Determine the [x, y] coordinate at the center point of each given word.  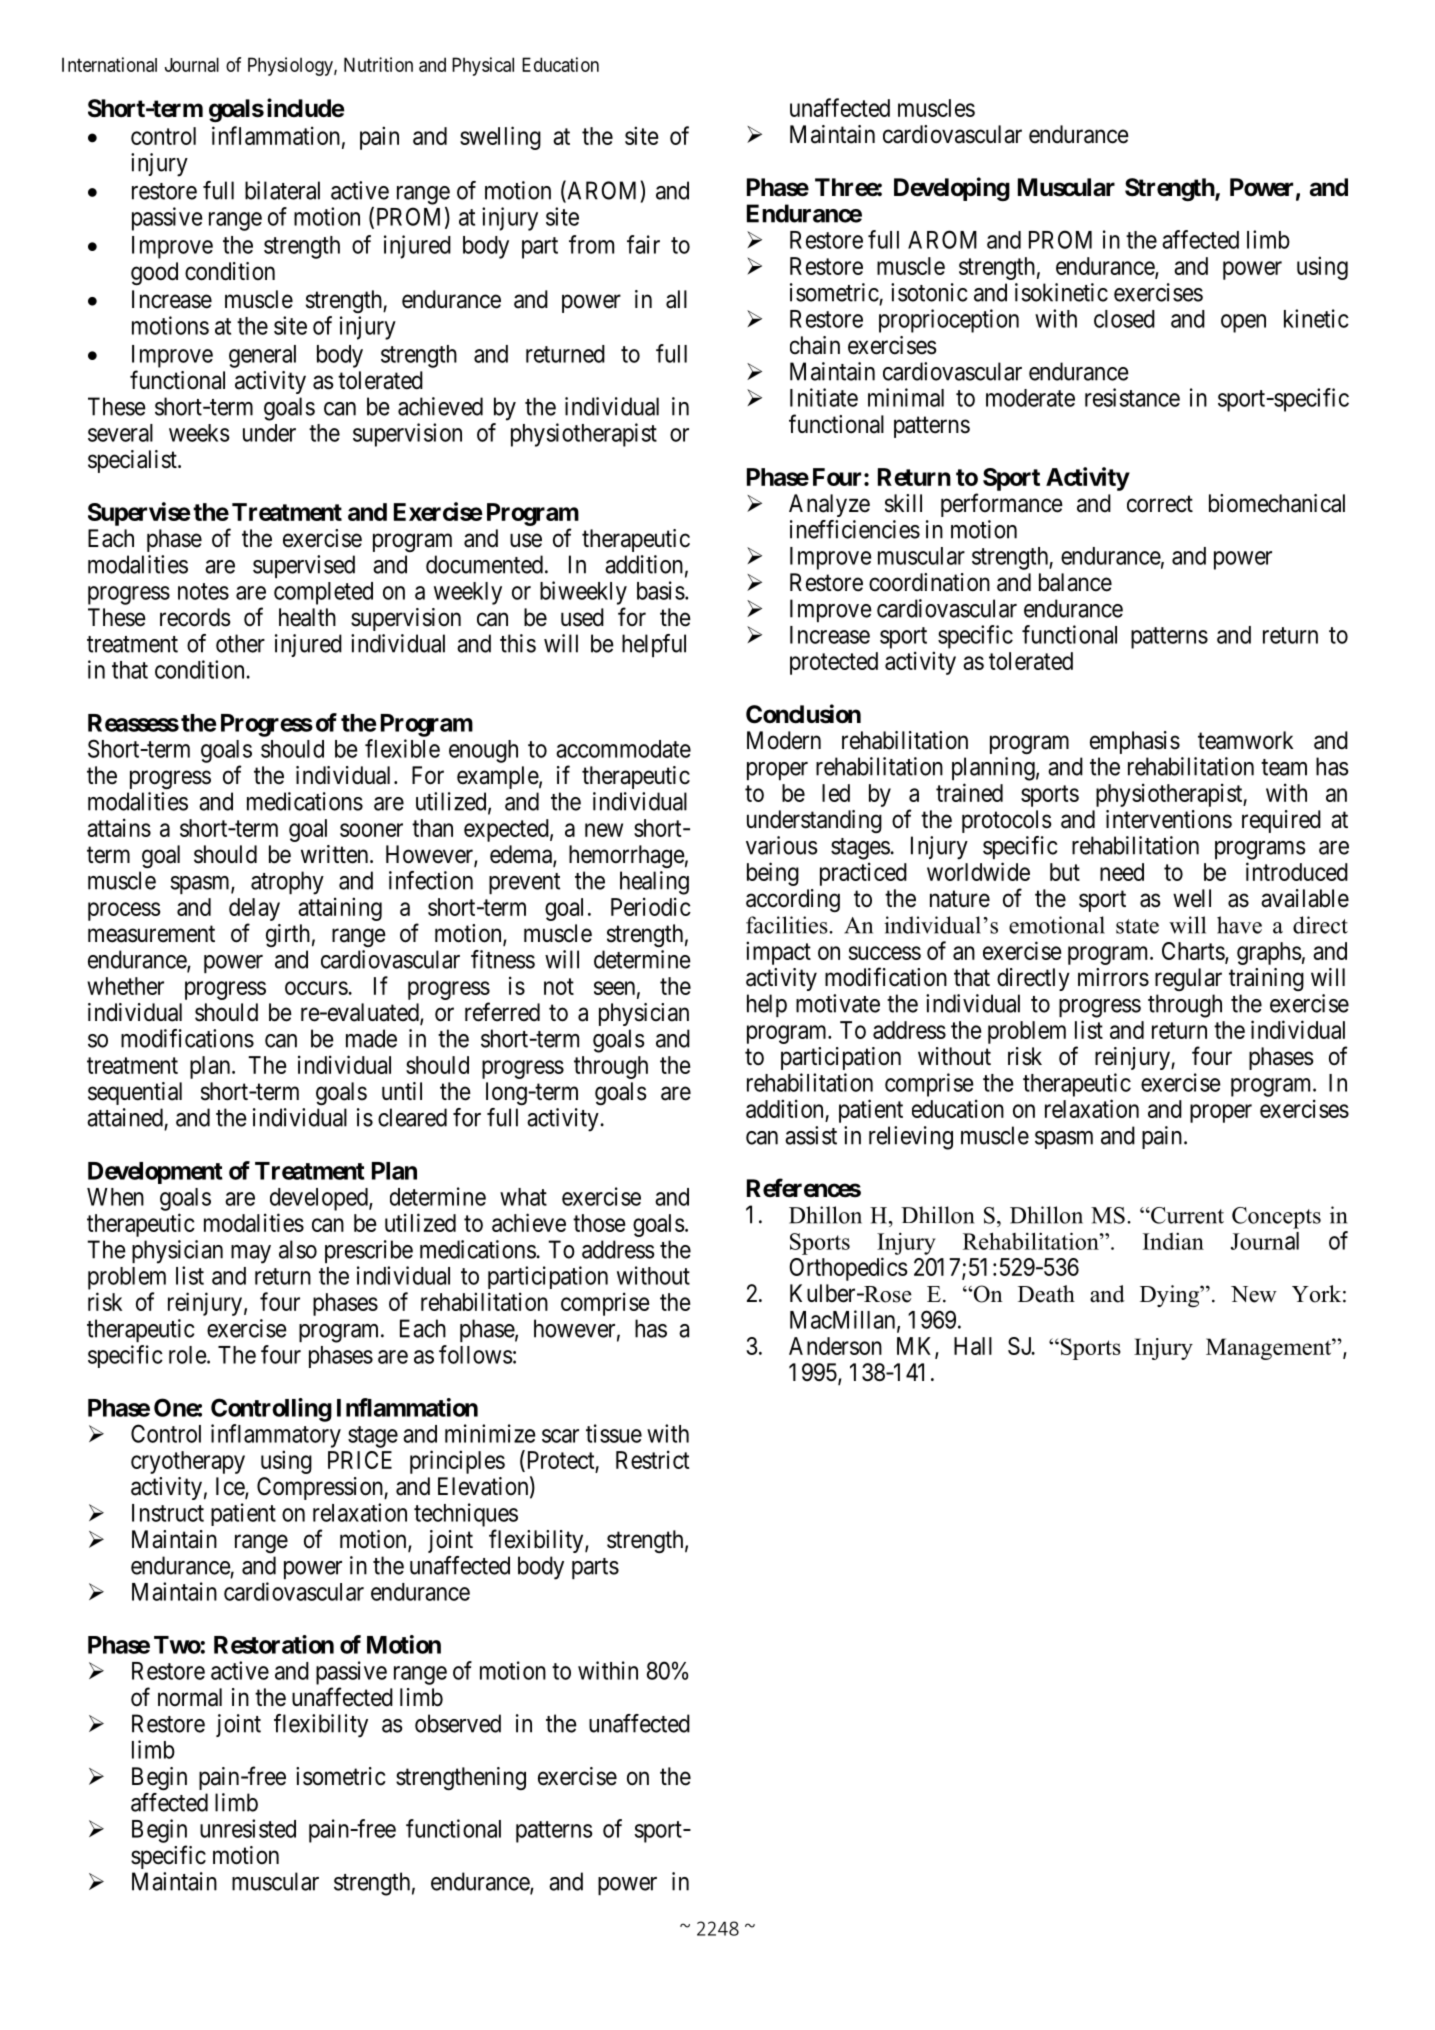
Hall [973, 1346]
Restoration [274, 1644]
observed [458, 1723]
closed [1124, 319]
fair [643, 244]
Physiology [291, 66]
